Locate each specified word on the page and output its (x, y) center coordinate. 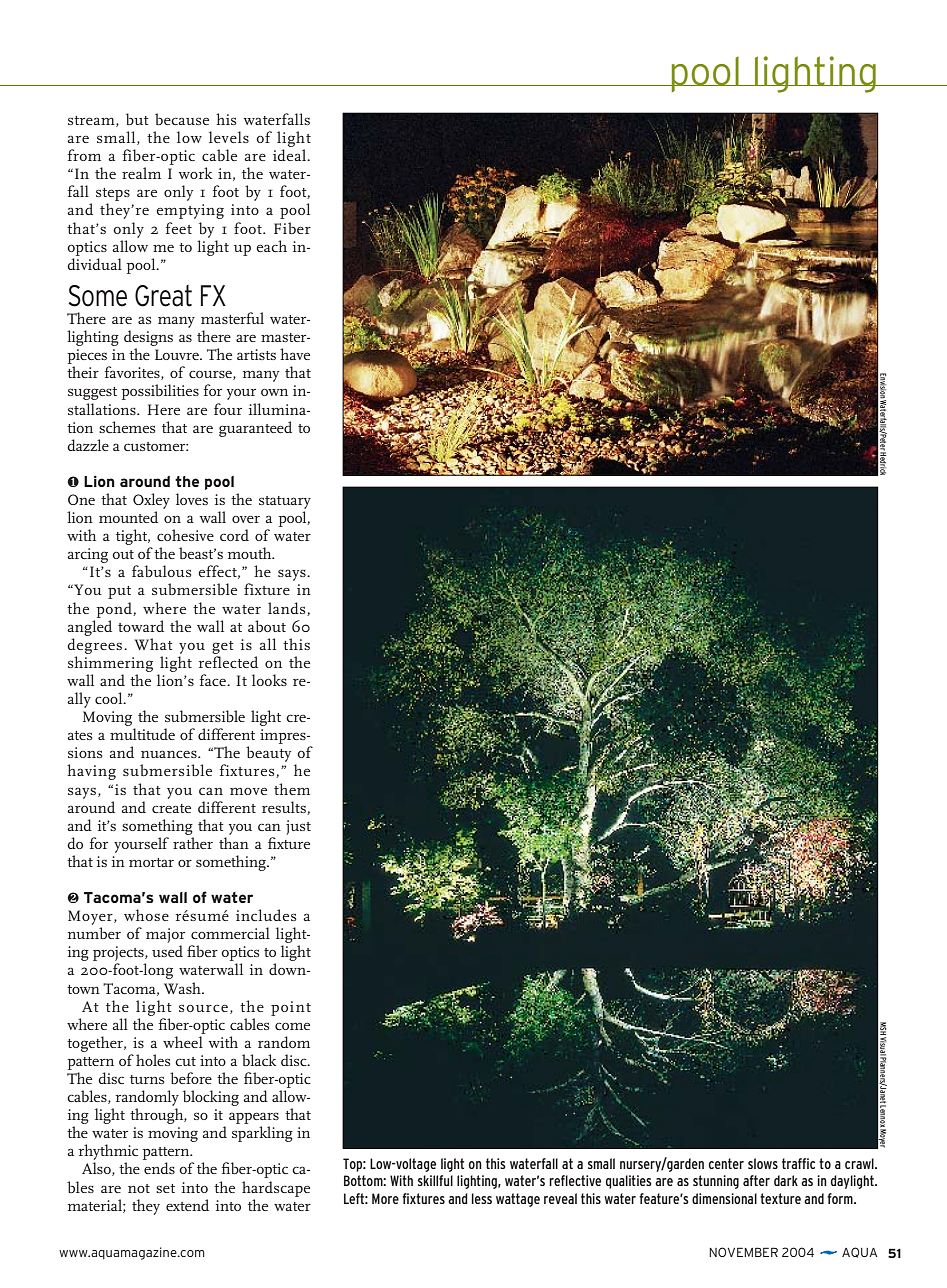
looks (269, 680)
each (271, 246)
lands (288, 609)
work (195, 173)
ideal (290, 155)
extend (187, 1205)
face (214, 680)
